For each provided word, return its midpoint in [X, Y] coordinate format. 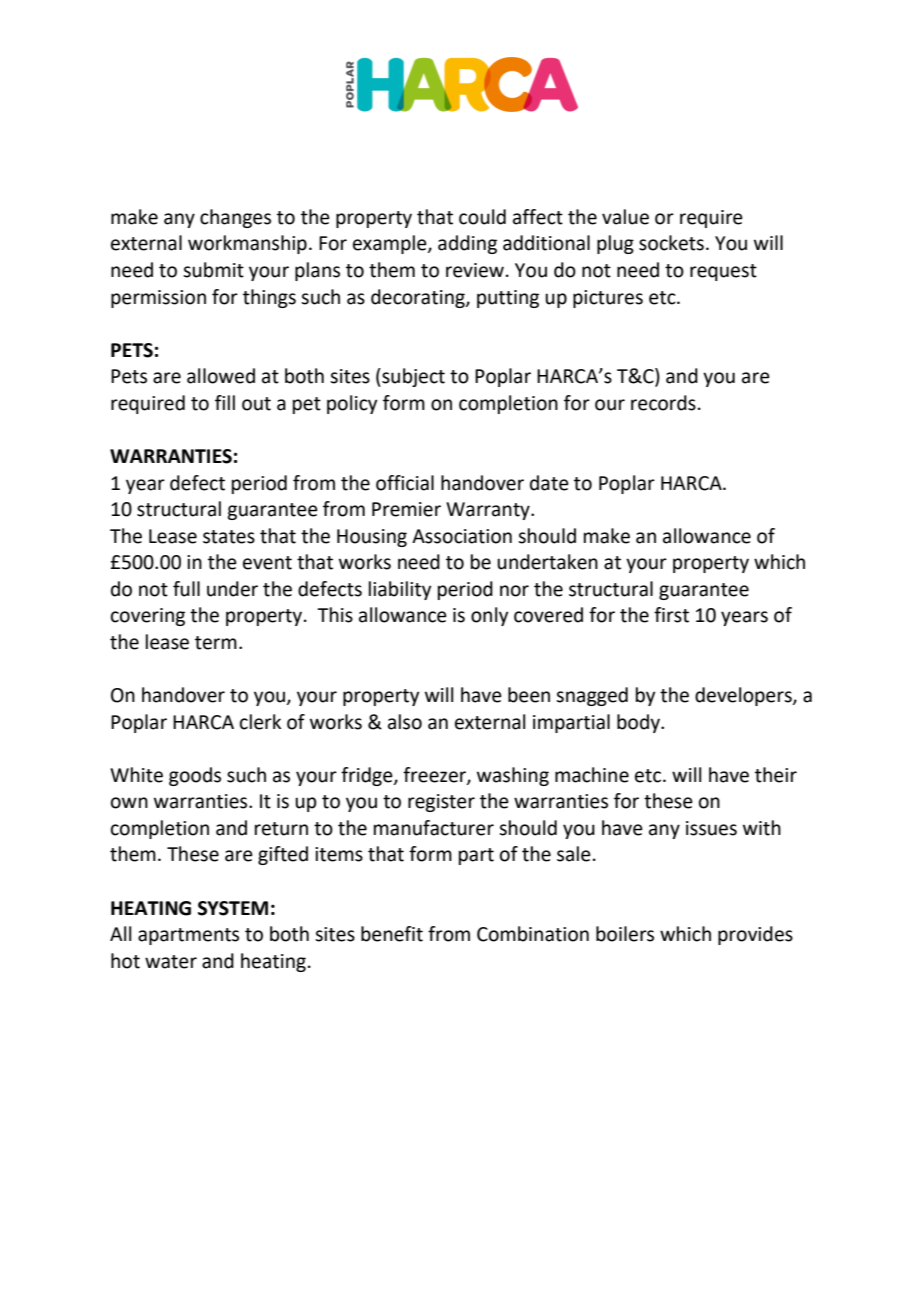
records [663, 403]
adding [467, 244]
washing [513, 776]
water [171, 962]
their [776, 775]
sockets [671, 243]
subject [412, 377]
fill [225, 402]
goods [195, 776]
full [186, 589]
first [671, 615]
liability [400, 590]
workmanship [247, 244]
